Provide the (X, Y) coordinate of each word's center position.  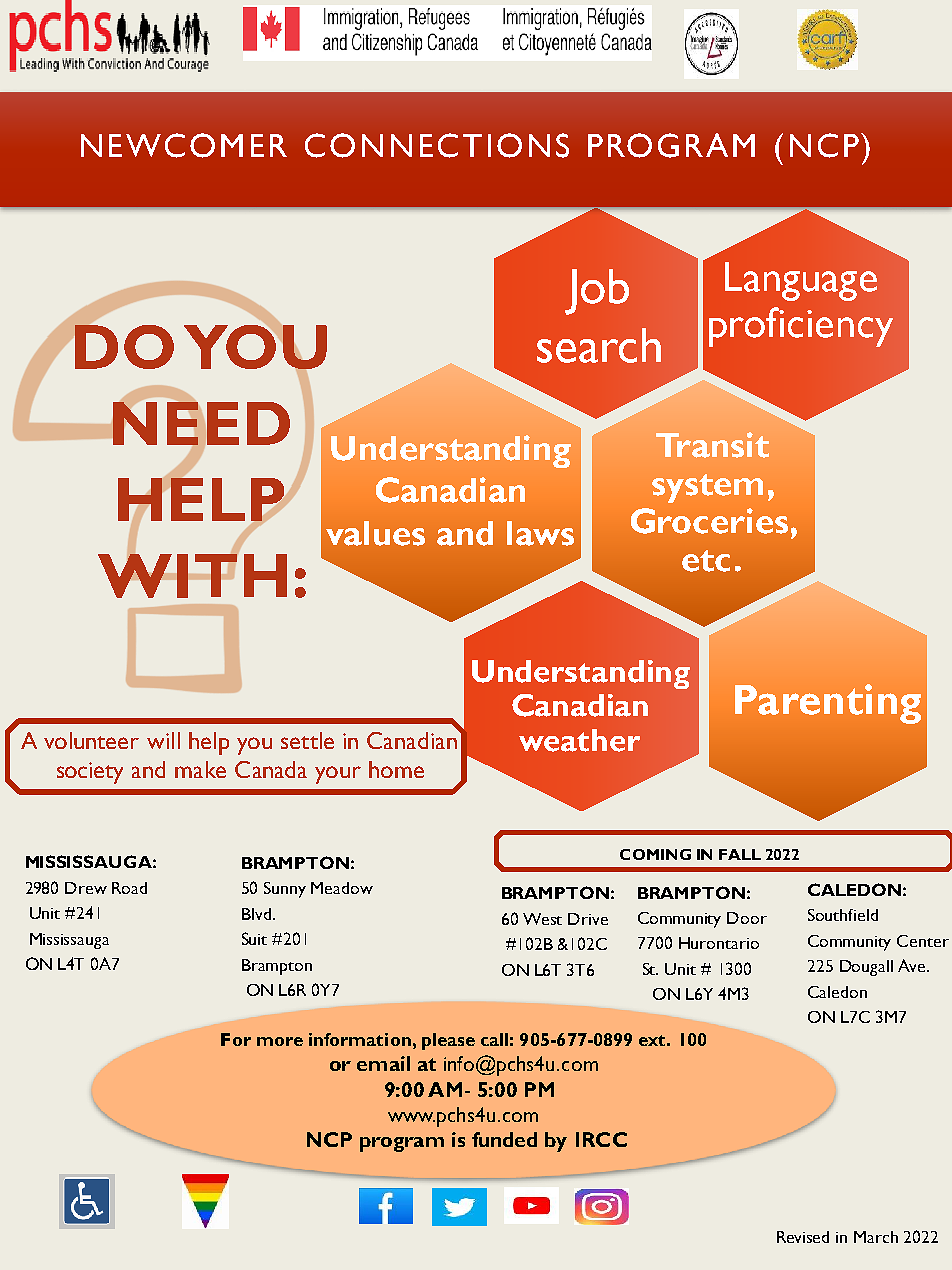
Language (801, 281)
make (200, 769)
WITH (192, 575)
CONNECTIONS (437, 145)
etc (706, 561)
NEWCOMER (184, 145)
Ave (913, 965)
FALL (740, 854)
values (375, 533)
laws (540, 533)
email (383, 1063)
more (280, 1041)
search (599, 345)
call (494, 1039)
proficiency (801, 327)
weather (579, 740)
